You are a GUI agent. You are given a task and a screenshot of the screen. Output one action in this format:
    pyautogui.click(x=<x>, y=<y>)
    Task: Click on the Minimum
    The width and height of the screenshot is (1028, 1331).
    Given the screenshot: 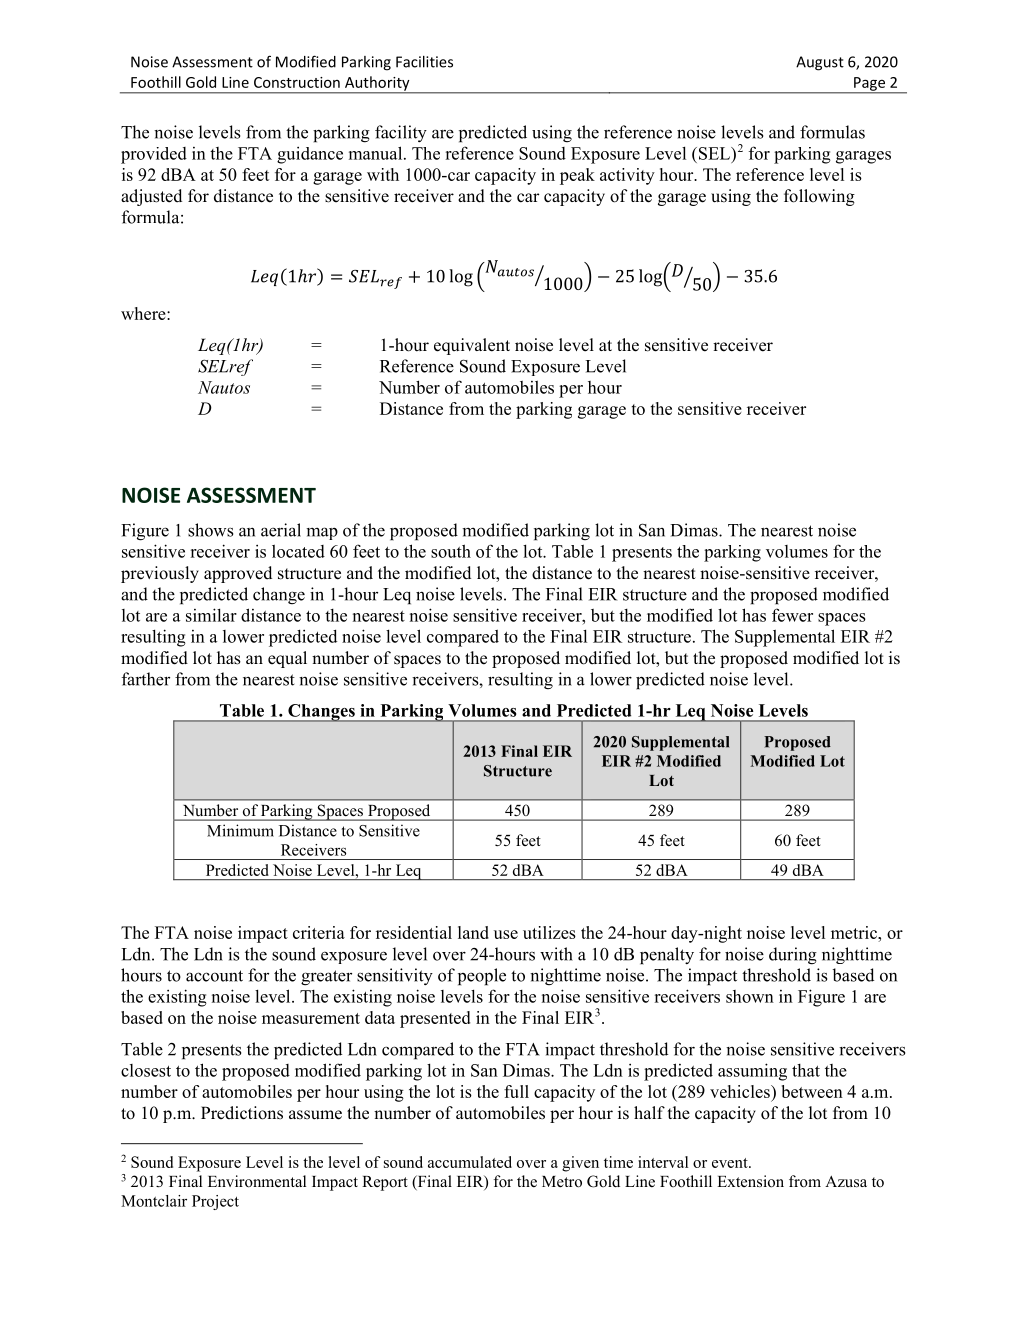 What is the action you would take?
    pyautogui.click(x=240, y=830)
